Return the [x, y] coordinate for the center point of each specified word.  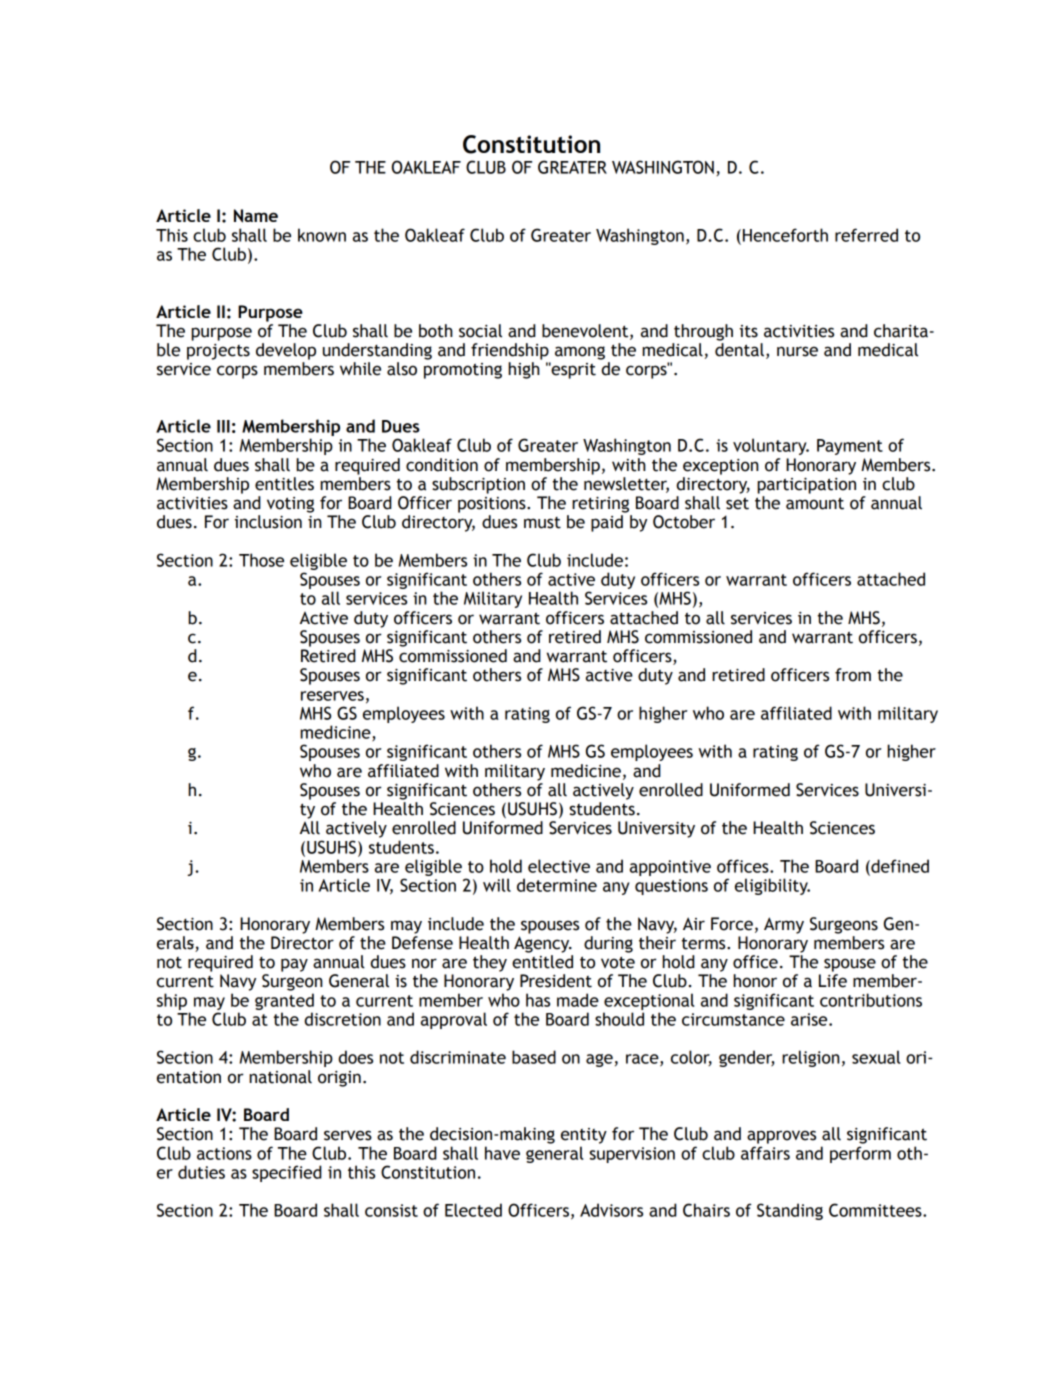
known [322, 235]
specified [287, 1173]
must [542, 523]
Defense [422, 943]
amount [815, 503]
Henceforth [785, 235]
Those [261, 560]
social [480, 331]
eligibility [772, 886]
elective [559, 866]
